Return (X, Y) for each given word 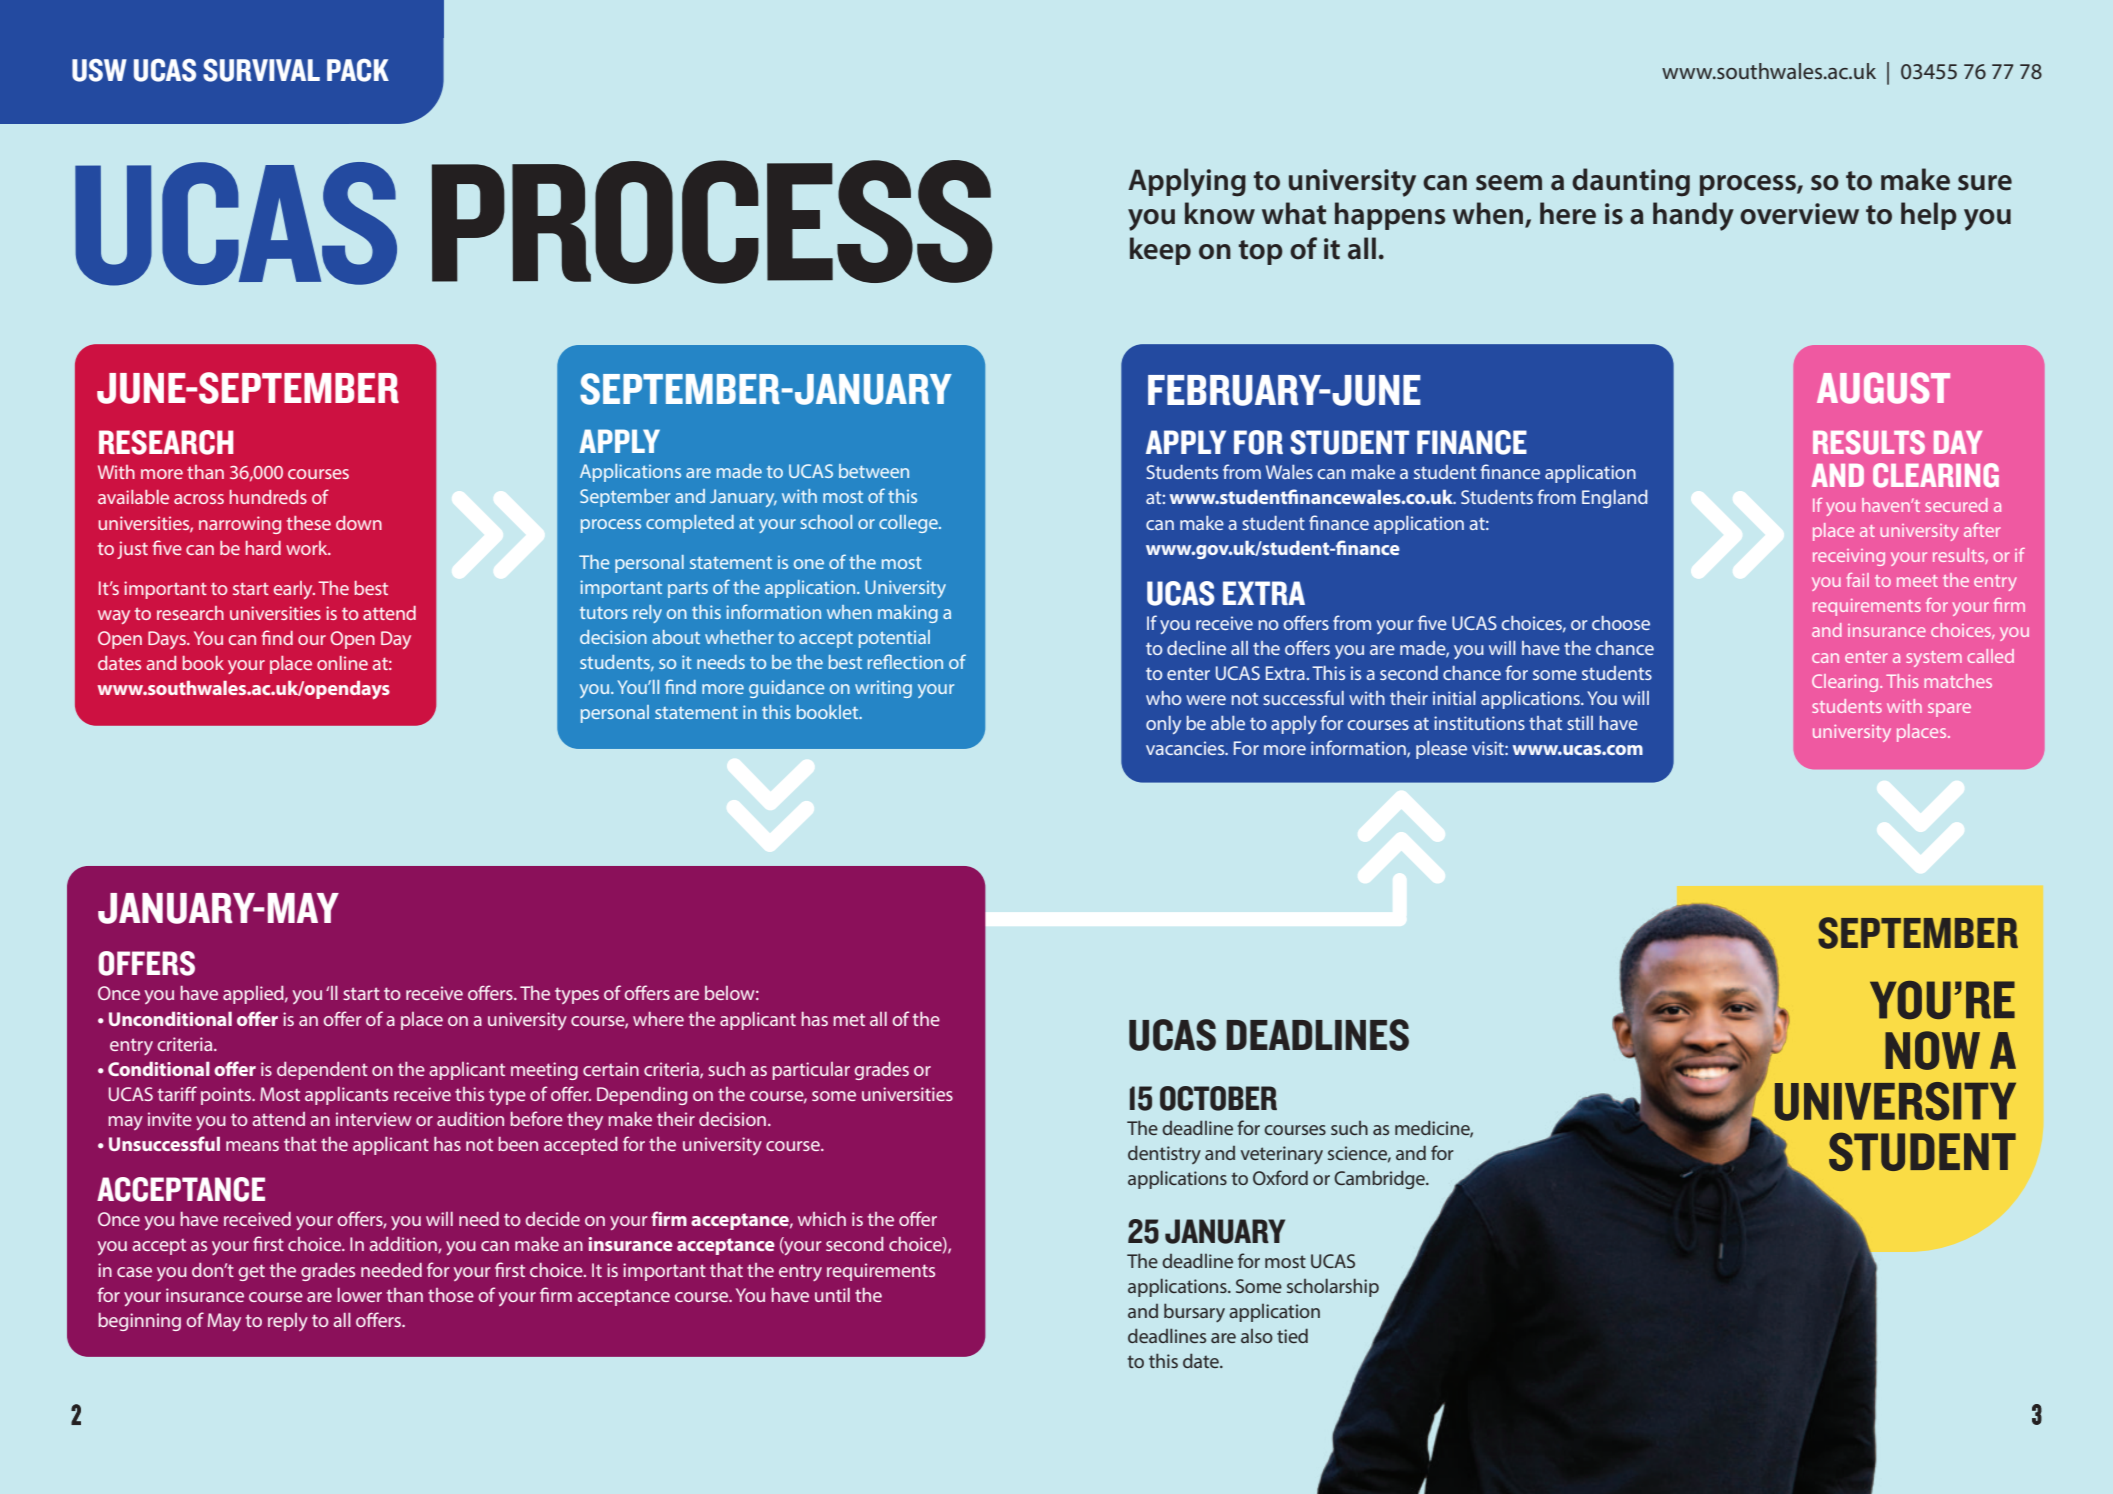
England (1615, 499)
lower (359, 1295)
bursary (1194, 1312)
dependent (322, 1071)
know (1220, 213)
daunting (1631, 182)
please (1441, 750)
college (909, 524)
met (849, 1020)
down (359, 523)
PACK (358, 70)
